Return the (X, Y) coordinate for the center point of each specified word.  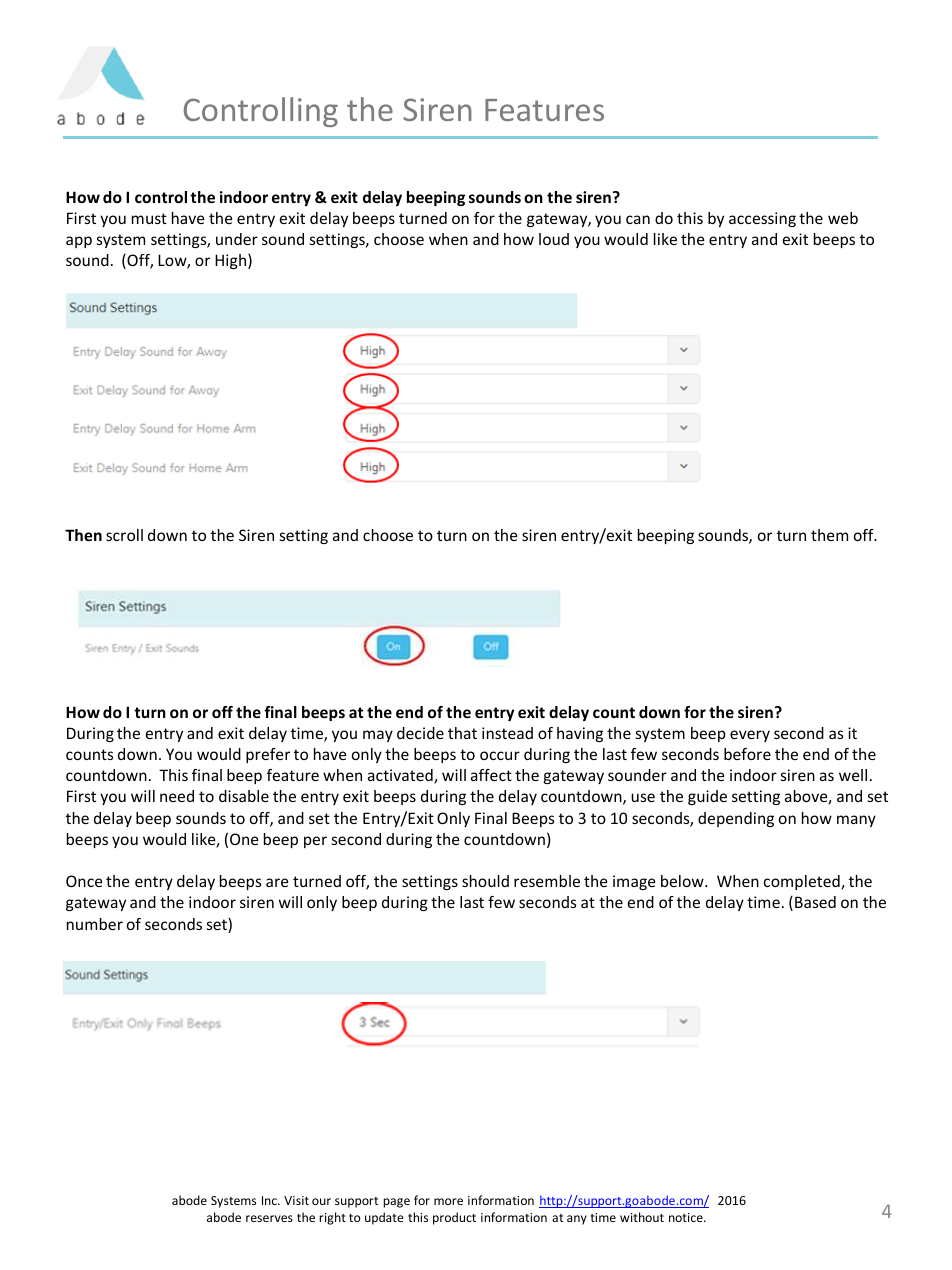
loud (554, 239)
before (747, 754)
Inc (270, 1200)
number (95, 924)
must (149, 218)
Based (815, 902)
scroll (124, 535)
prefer (268, 755)
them (829, 535)
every (750, 736)
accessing (762, 219)
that (462, 733)
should (485, 881)
